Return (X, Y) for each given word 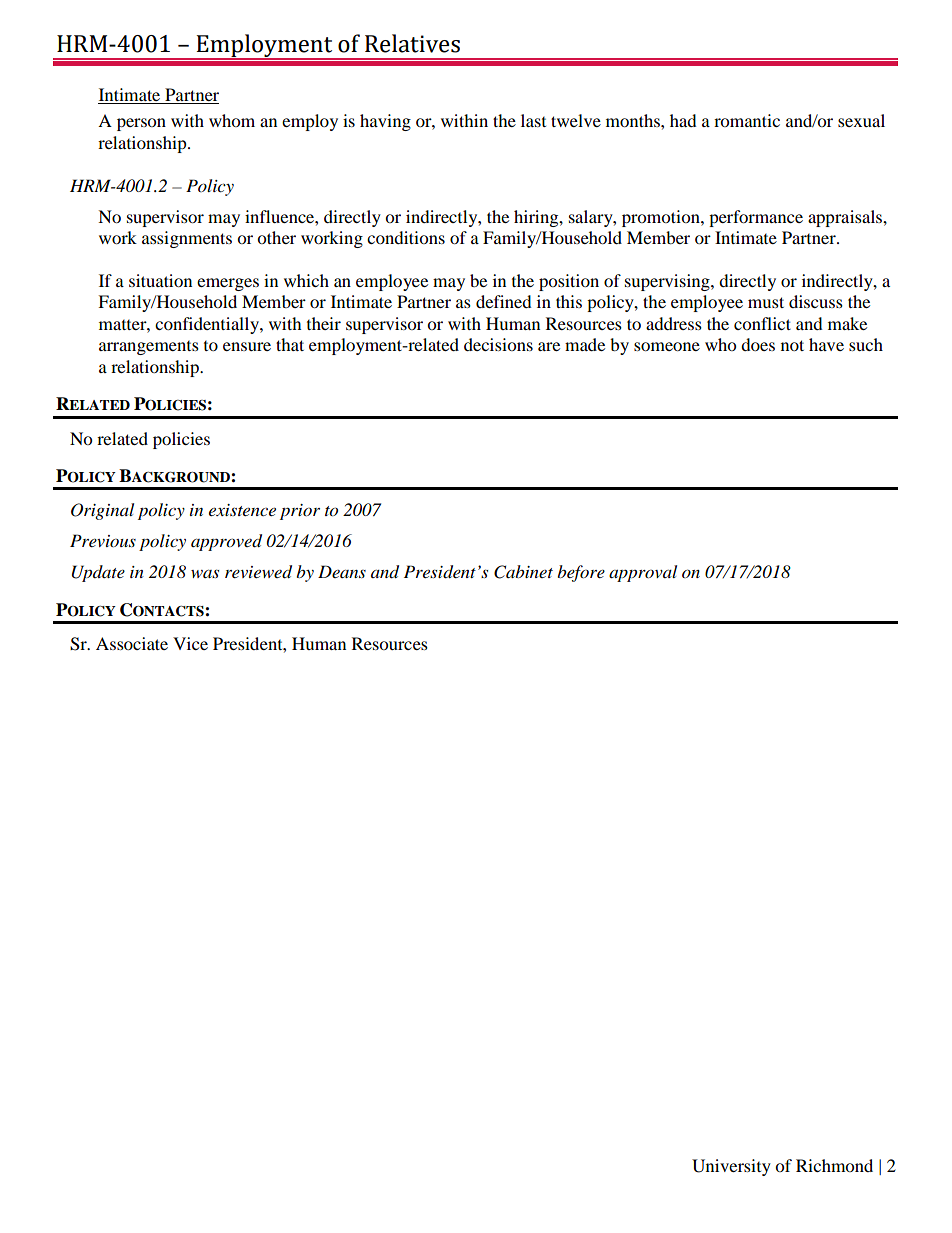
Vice (190, 643)
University (731, 1167)
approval (643, 573)
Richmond (834, 1165)
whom (232, 120)
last (533, 120)
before (581, 573)
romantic (747, 120)
